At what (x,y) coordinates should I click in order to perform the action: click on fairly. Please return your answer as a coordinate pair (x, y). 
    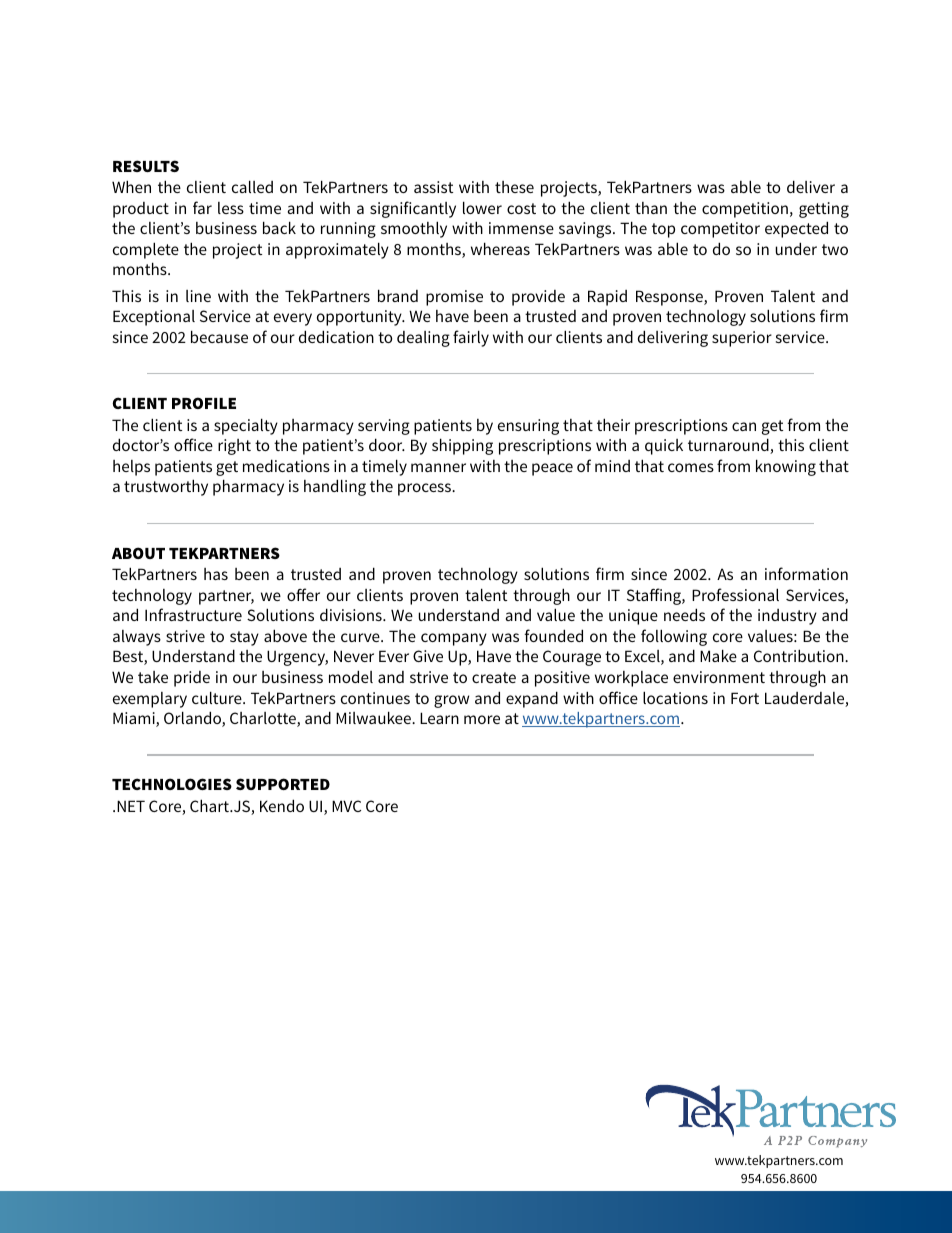
    Looking at the image, I should click on (471, 338).
